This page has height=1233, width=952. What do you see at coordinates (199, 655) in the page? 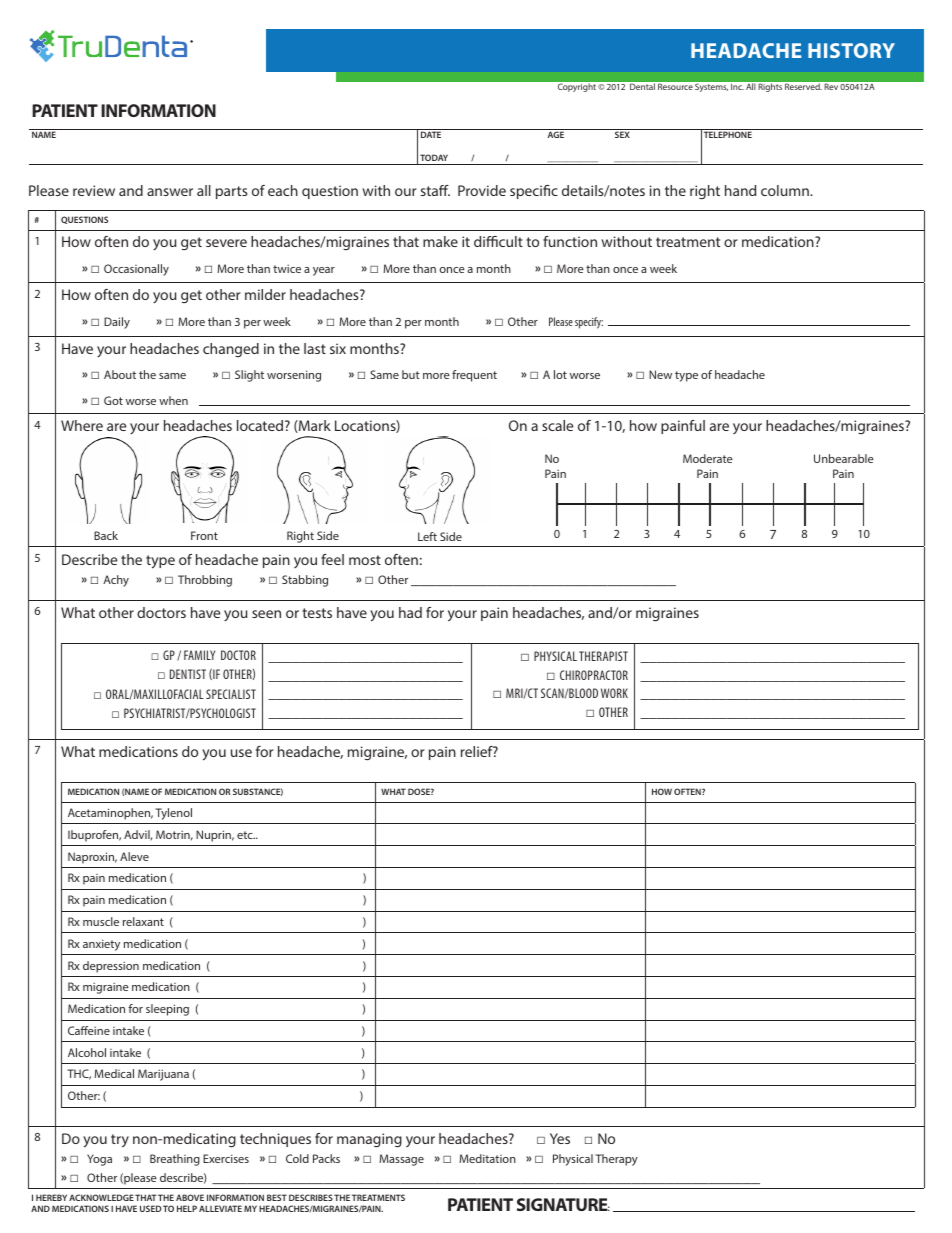
I see `FAMILY` at bounding box center [199, 655].
